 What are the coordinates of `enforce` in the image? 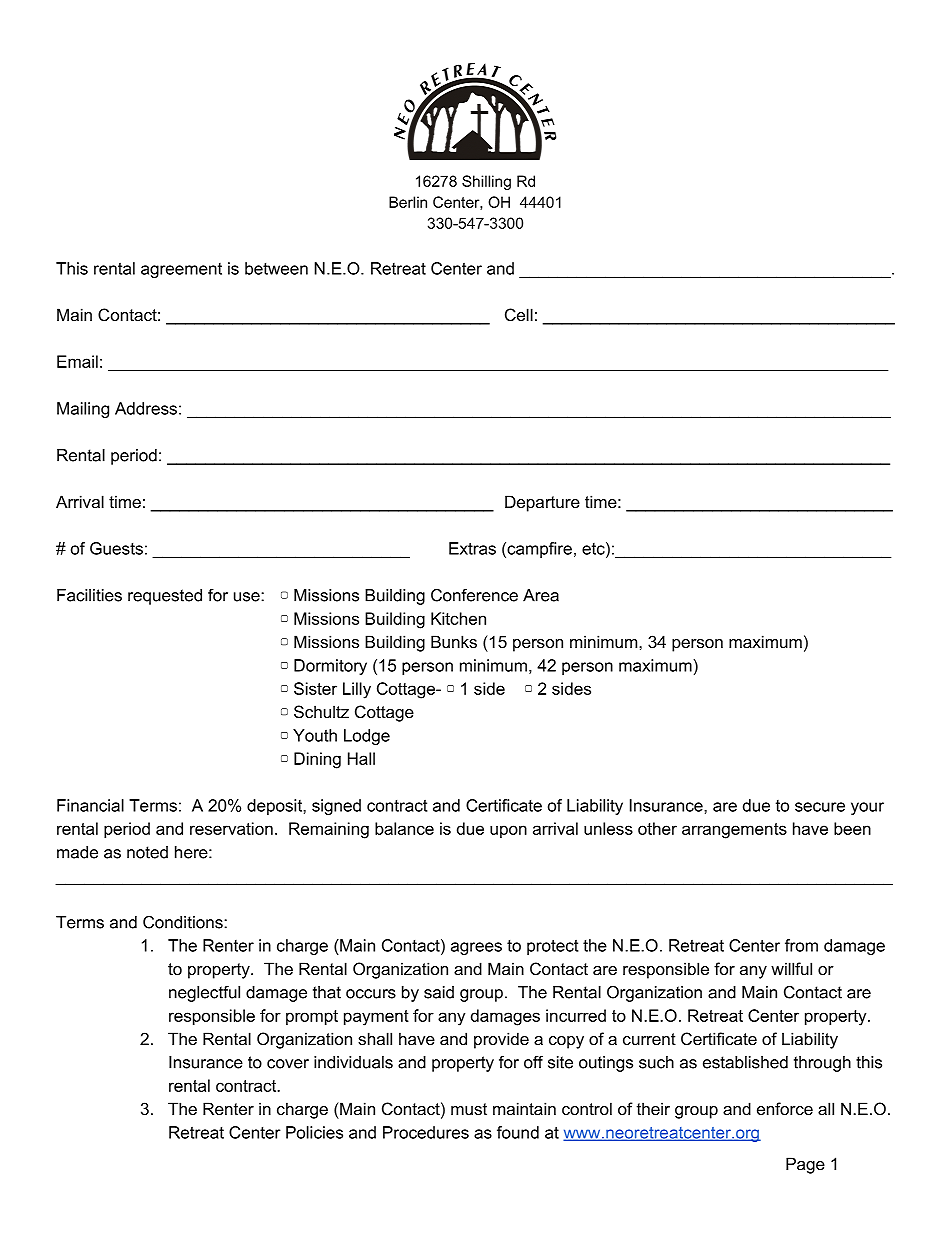 It's located at (785, 1108).
